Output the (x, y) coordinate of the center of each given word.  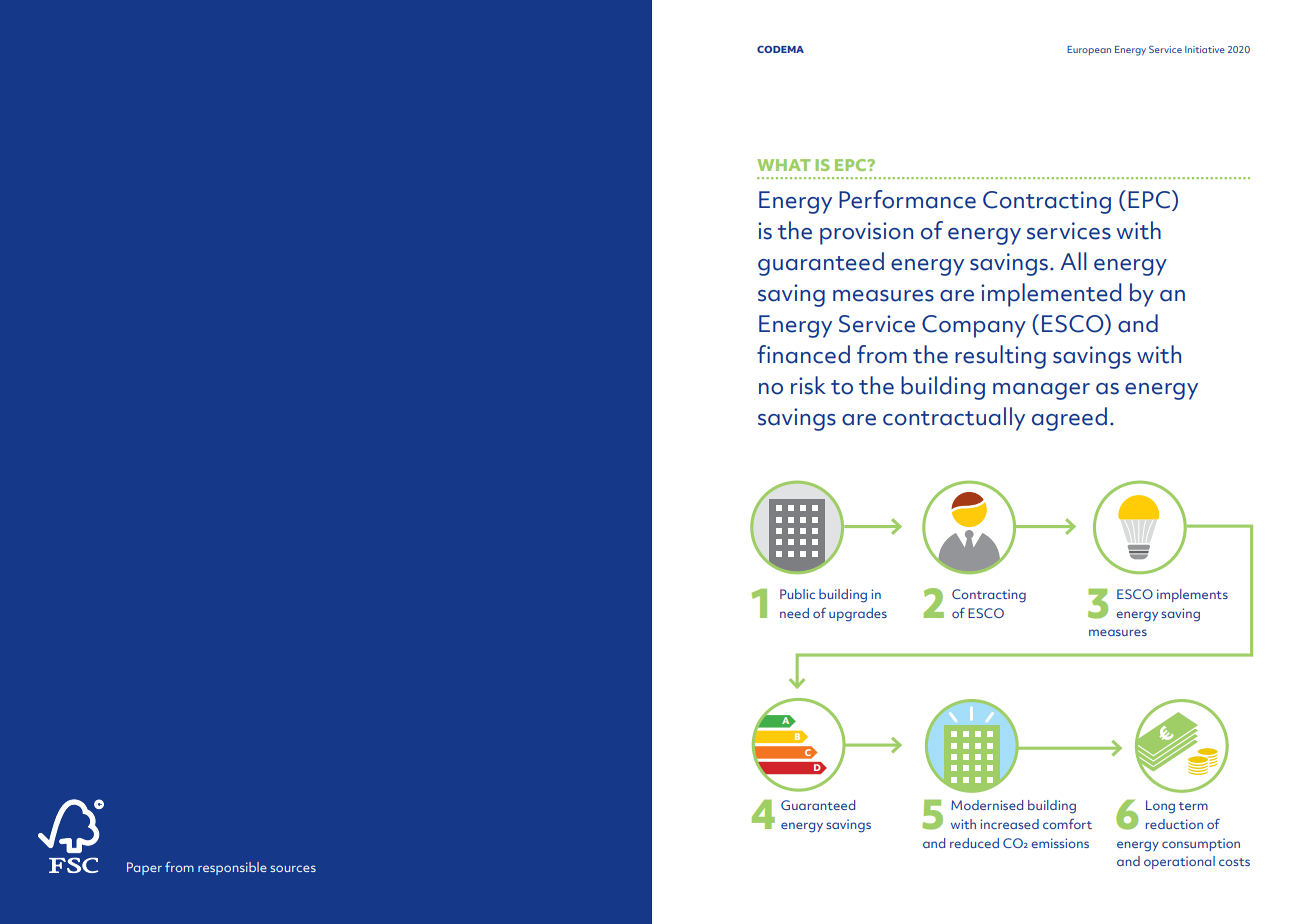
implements (1192, 595)
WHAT (784, 165)
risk (808, 385)
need (794, 613)
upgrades (858, 615)
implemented (1051, 295)
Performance (907, 199)
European (1089, 50)
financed (803, 354)
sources (293, 868)
